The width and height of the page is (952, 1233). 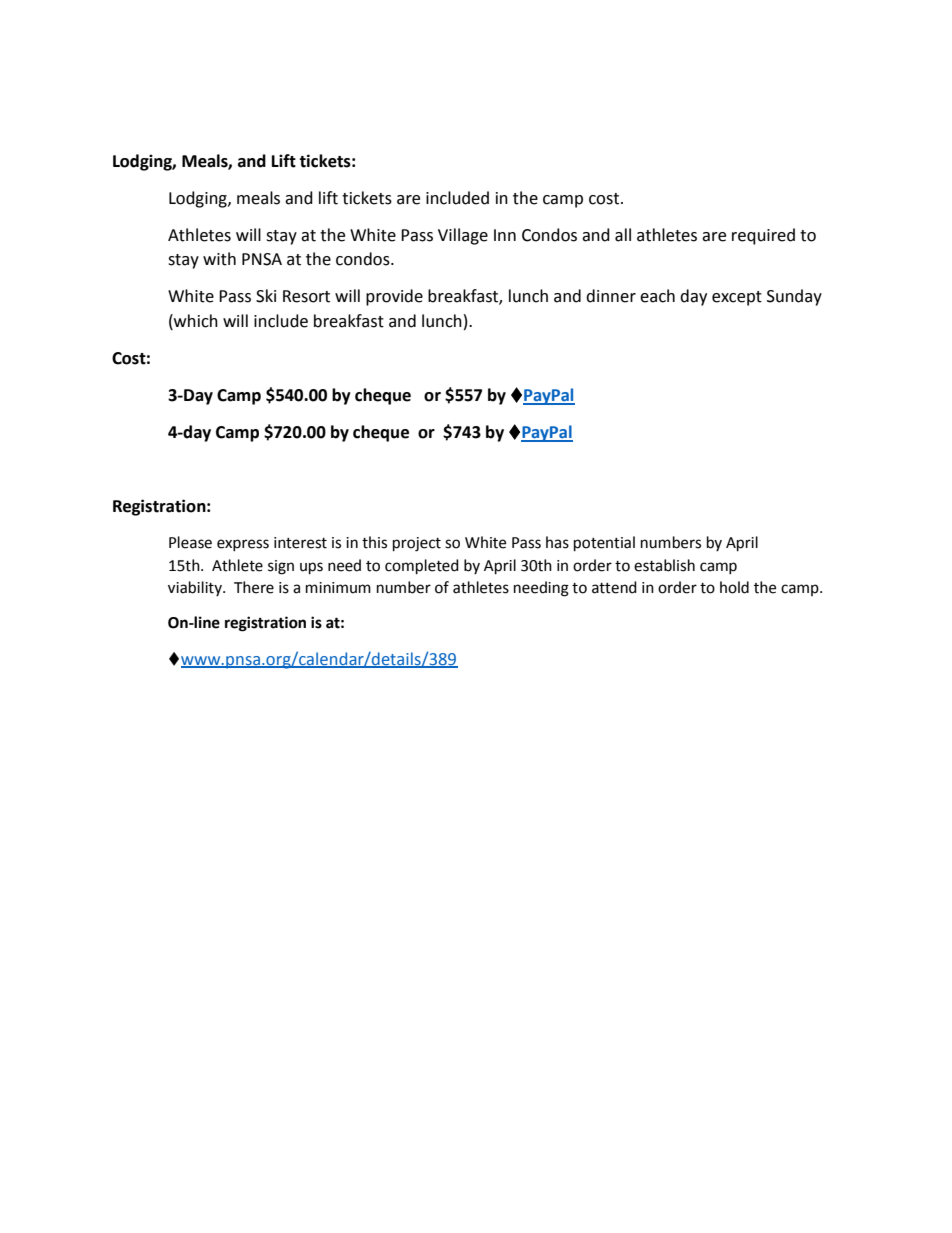 I want to click on Ski, so click(x=266, y=296).
